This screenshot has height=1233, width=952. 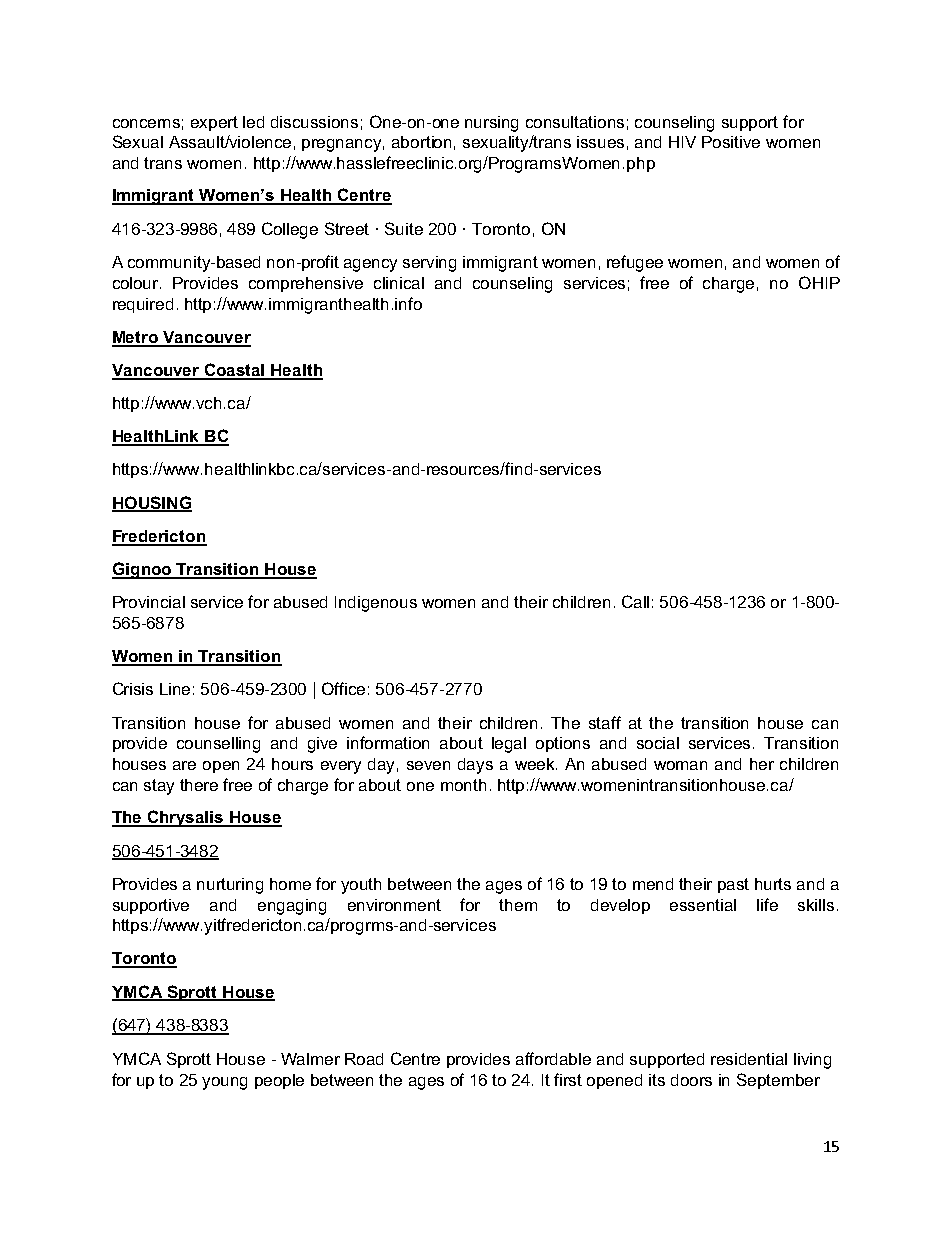 I want to click on nurturing, so click(x=230, y=886).
